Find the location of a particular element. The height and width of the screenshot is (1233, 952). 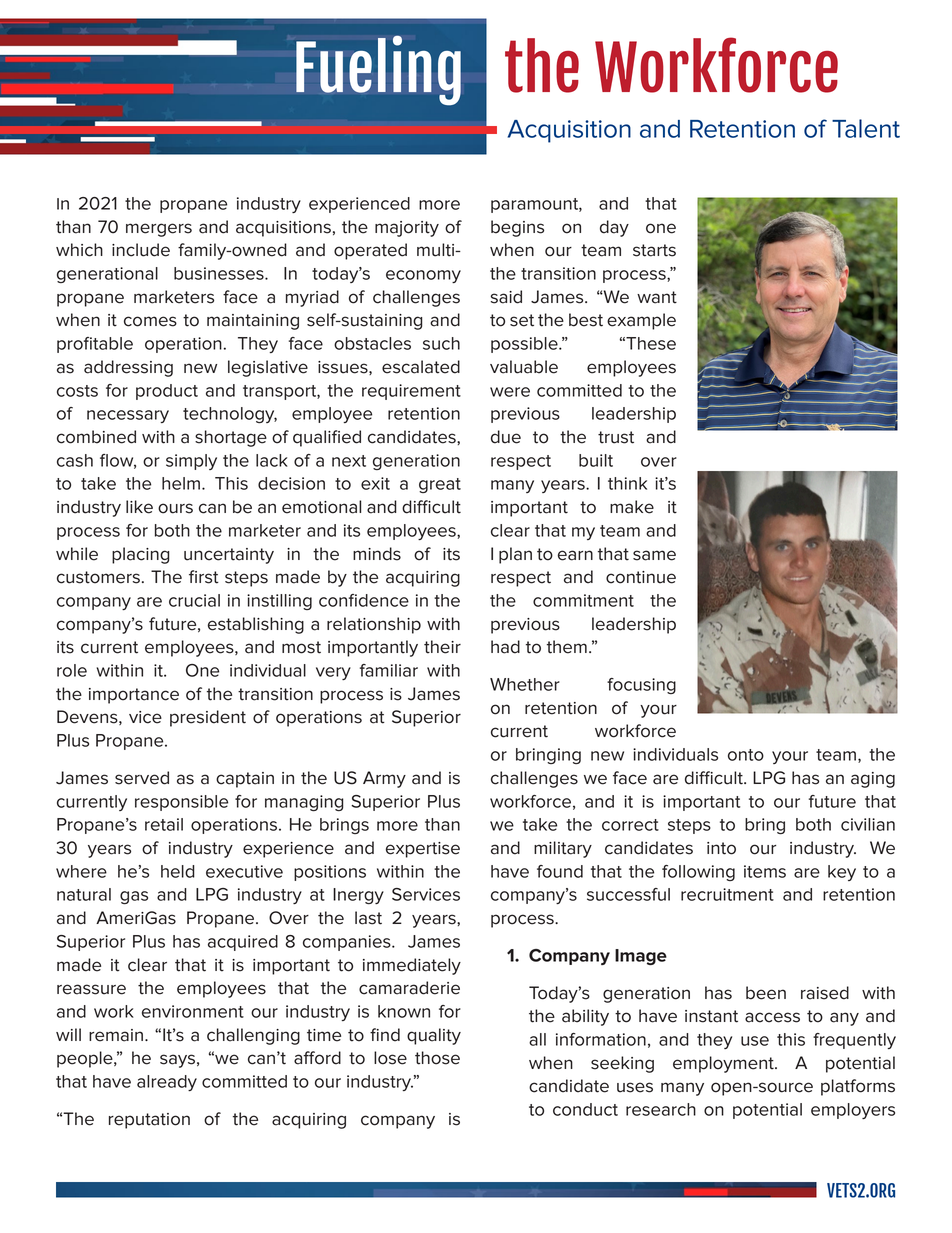

retail is located at coordinates (164, 824).
